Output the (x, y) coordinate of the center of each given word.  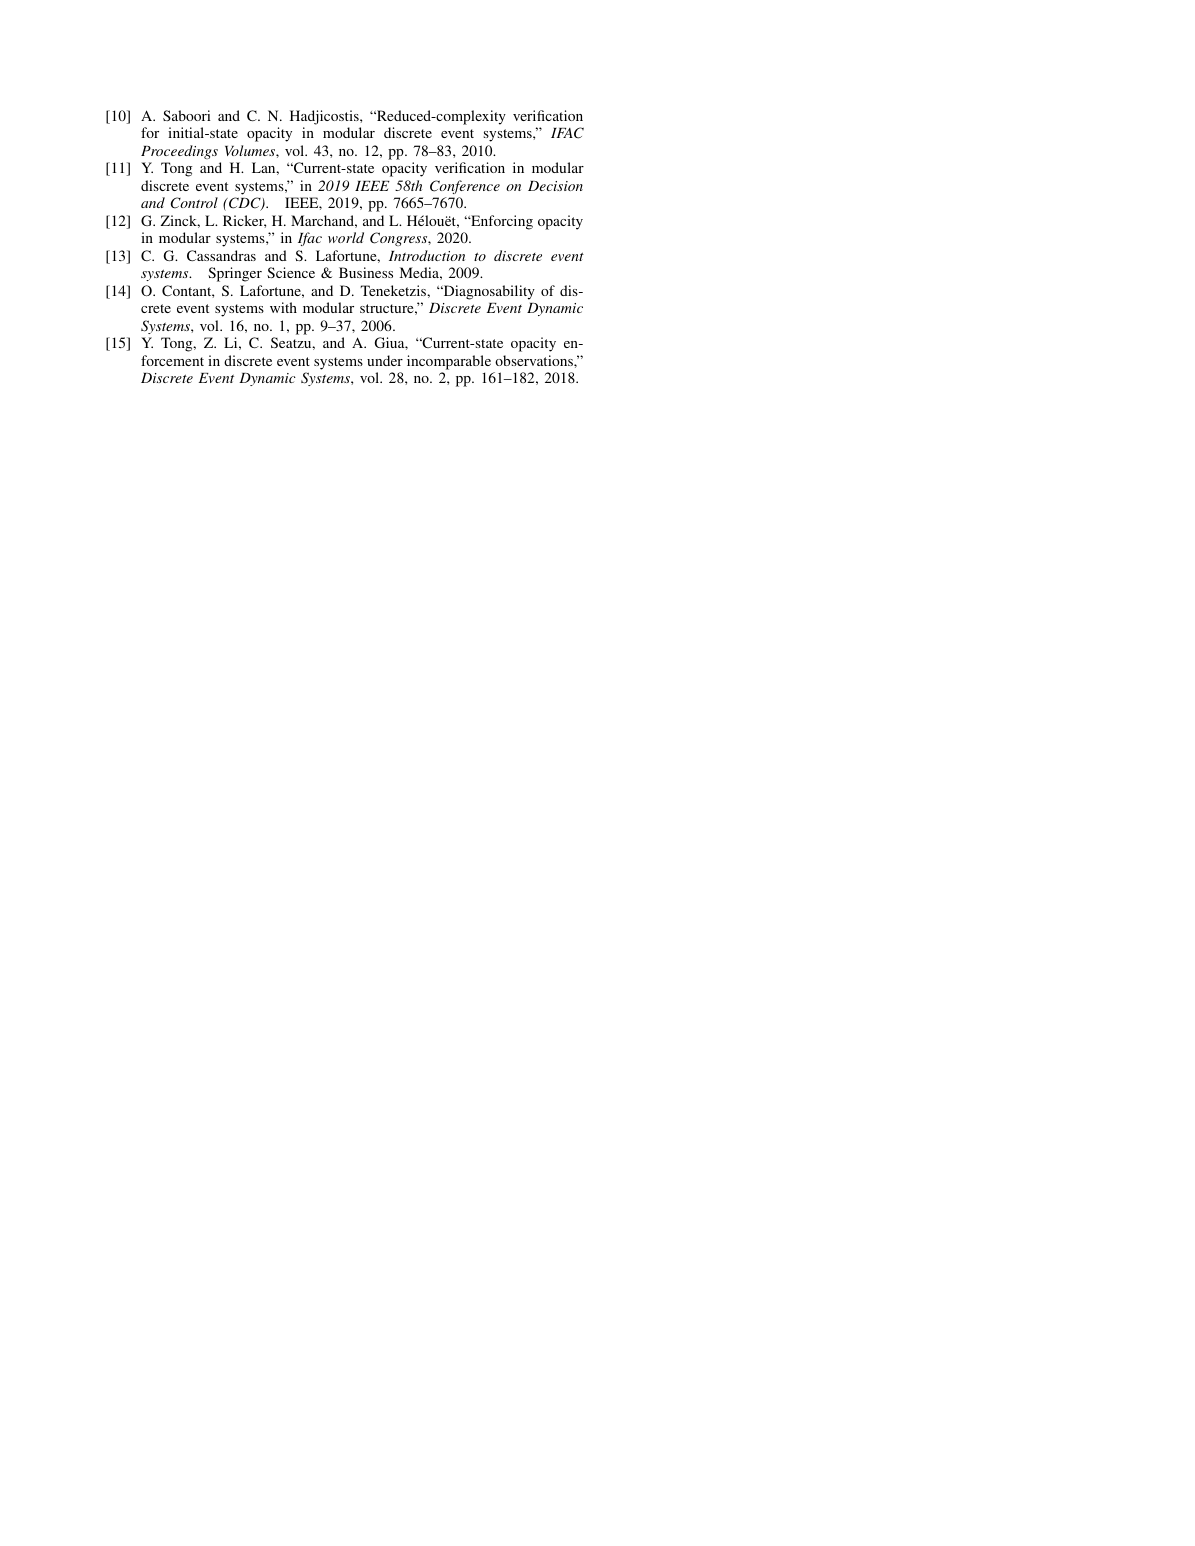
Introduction (427, 255)
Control (194, 203)
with (283, 307)
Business (366, 272)
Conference (465, 187)
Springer (235, 274)
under (385, 360)
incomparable (449, 362)
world (346, 237)
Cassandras (221, 255)
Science (291, 272)
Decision (555, 186)
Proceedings (179, 152)
